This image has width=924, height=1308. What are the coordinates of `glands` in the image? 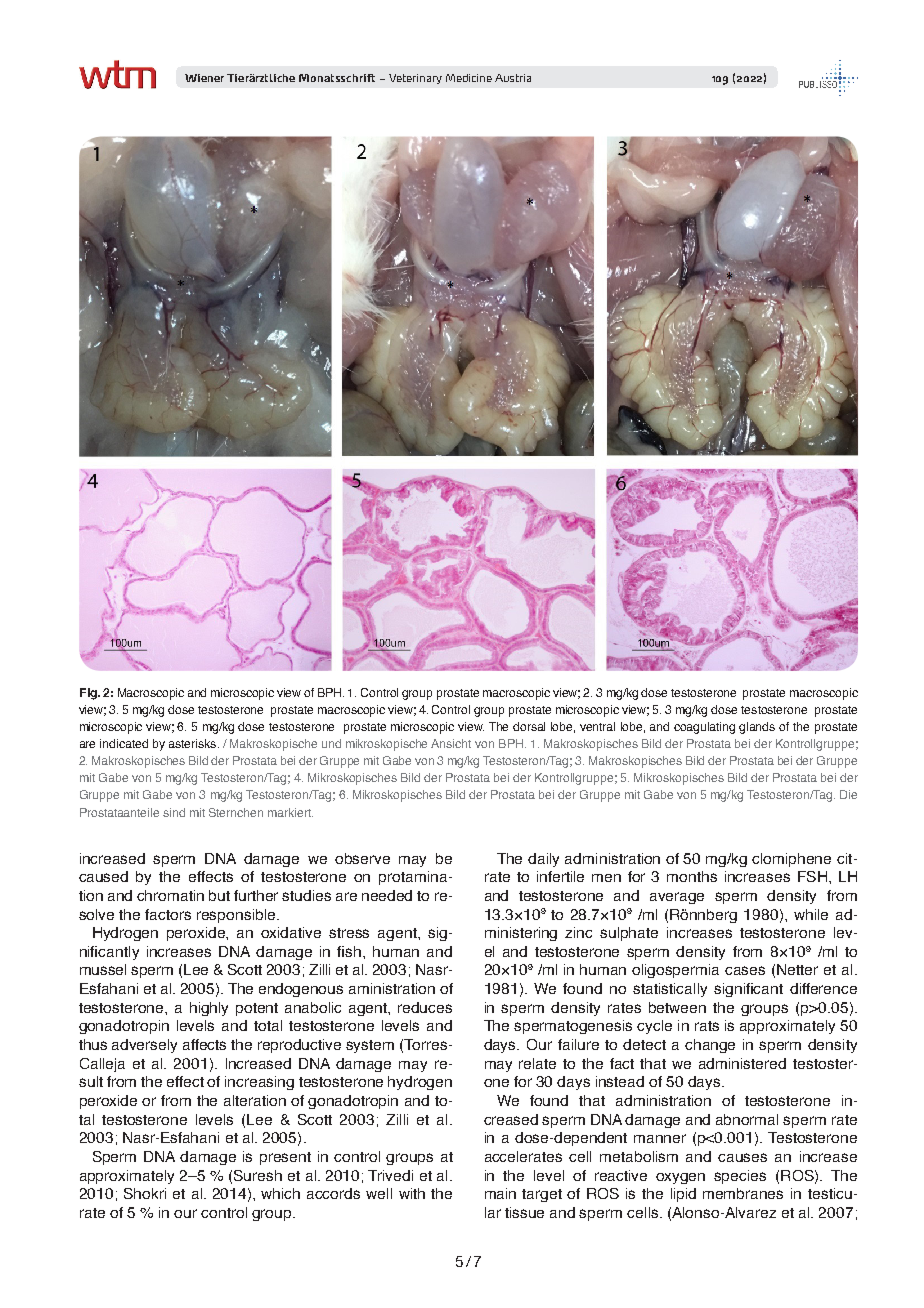 It's located at (757, 728).
